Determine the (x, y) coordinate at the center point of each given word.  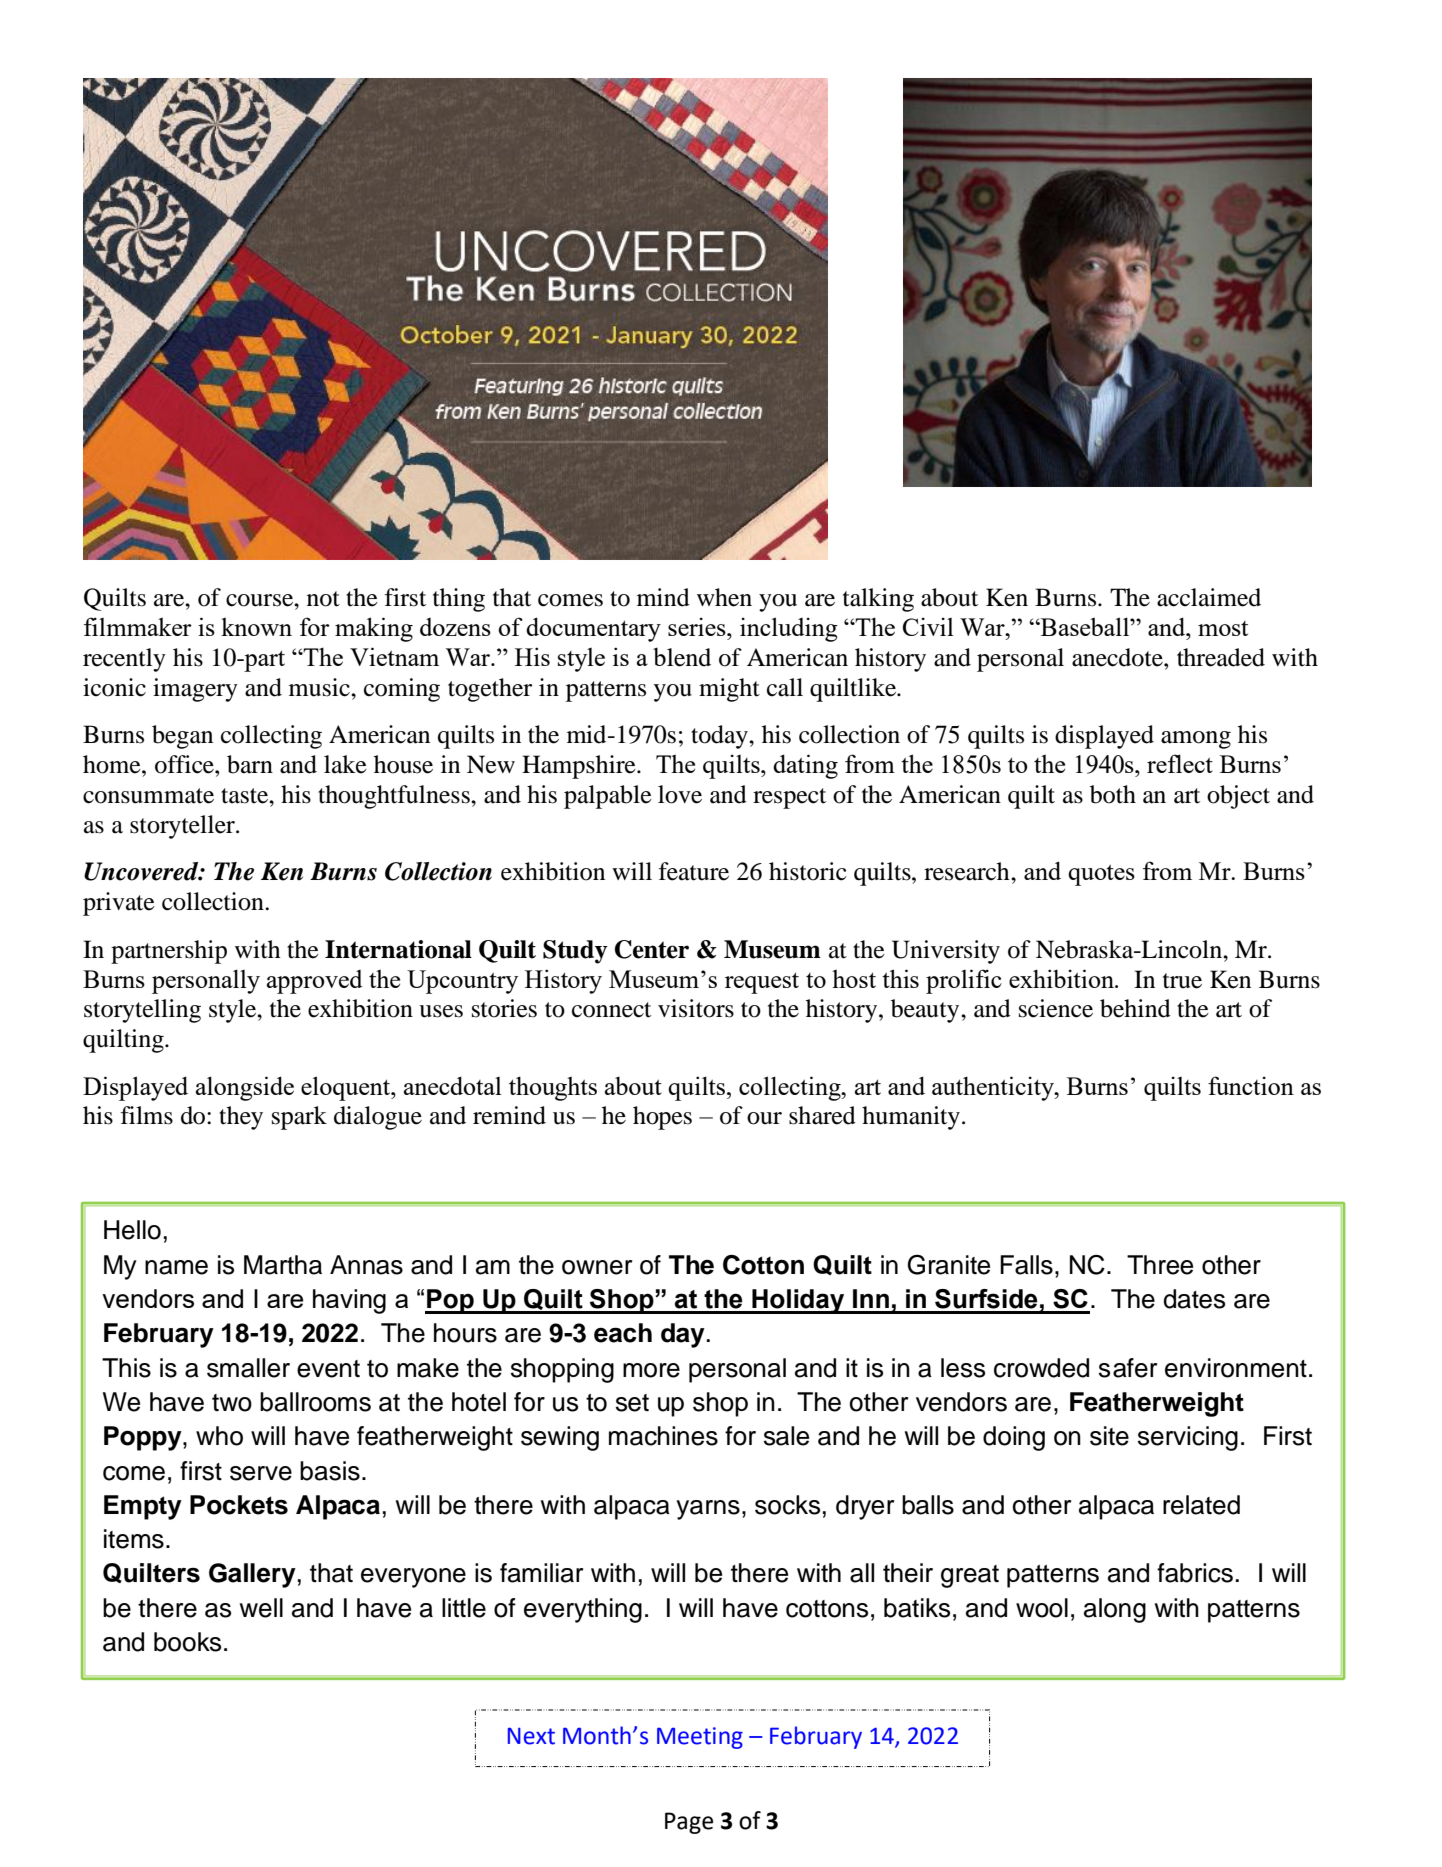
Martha (283, 1265)
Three (1160, 1265)
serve (261, 1473)
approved (315, 982)
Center (652, 949)
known (256, 627)
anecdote (1118, 657)
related (1201, 1505)
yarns (708, 1510)
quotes (1101, 875)
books (187, 1642)
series (698, 626)
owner (597, 1267)
